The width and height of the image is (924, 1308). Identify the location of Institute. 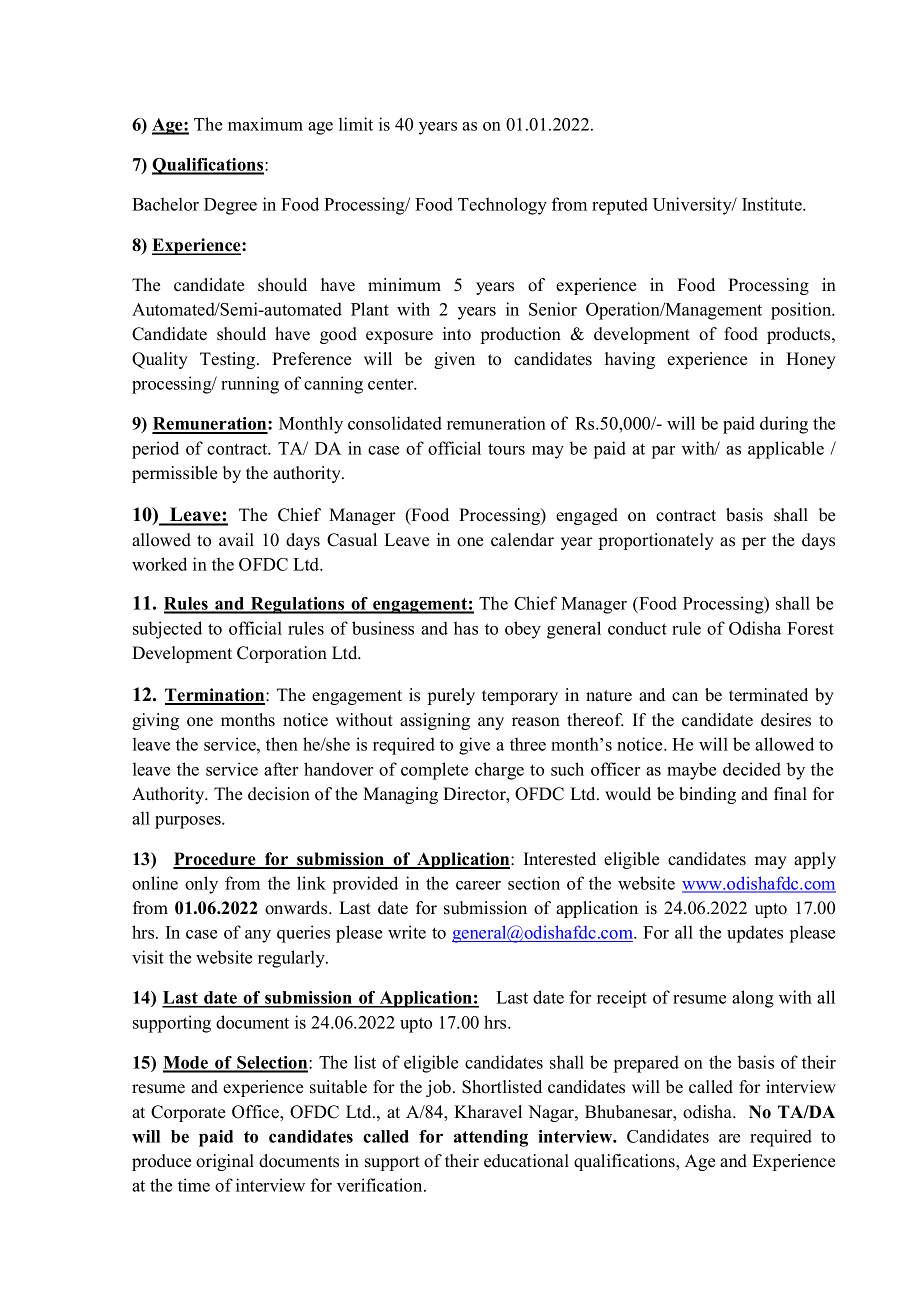
(773, 204).
